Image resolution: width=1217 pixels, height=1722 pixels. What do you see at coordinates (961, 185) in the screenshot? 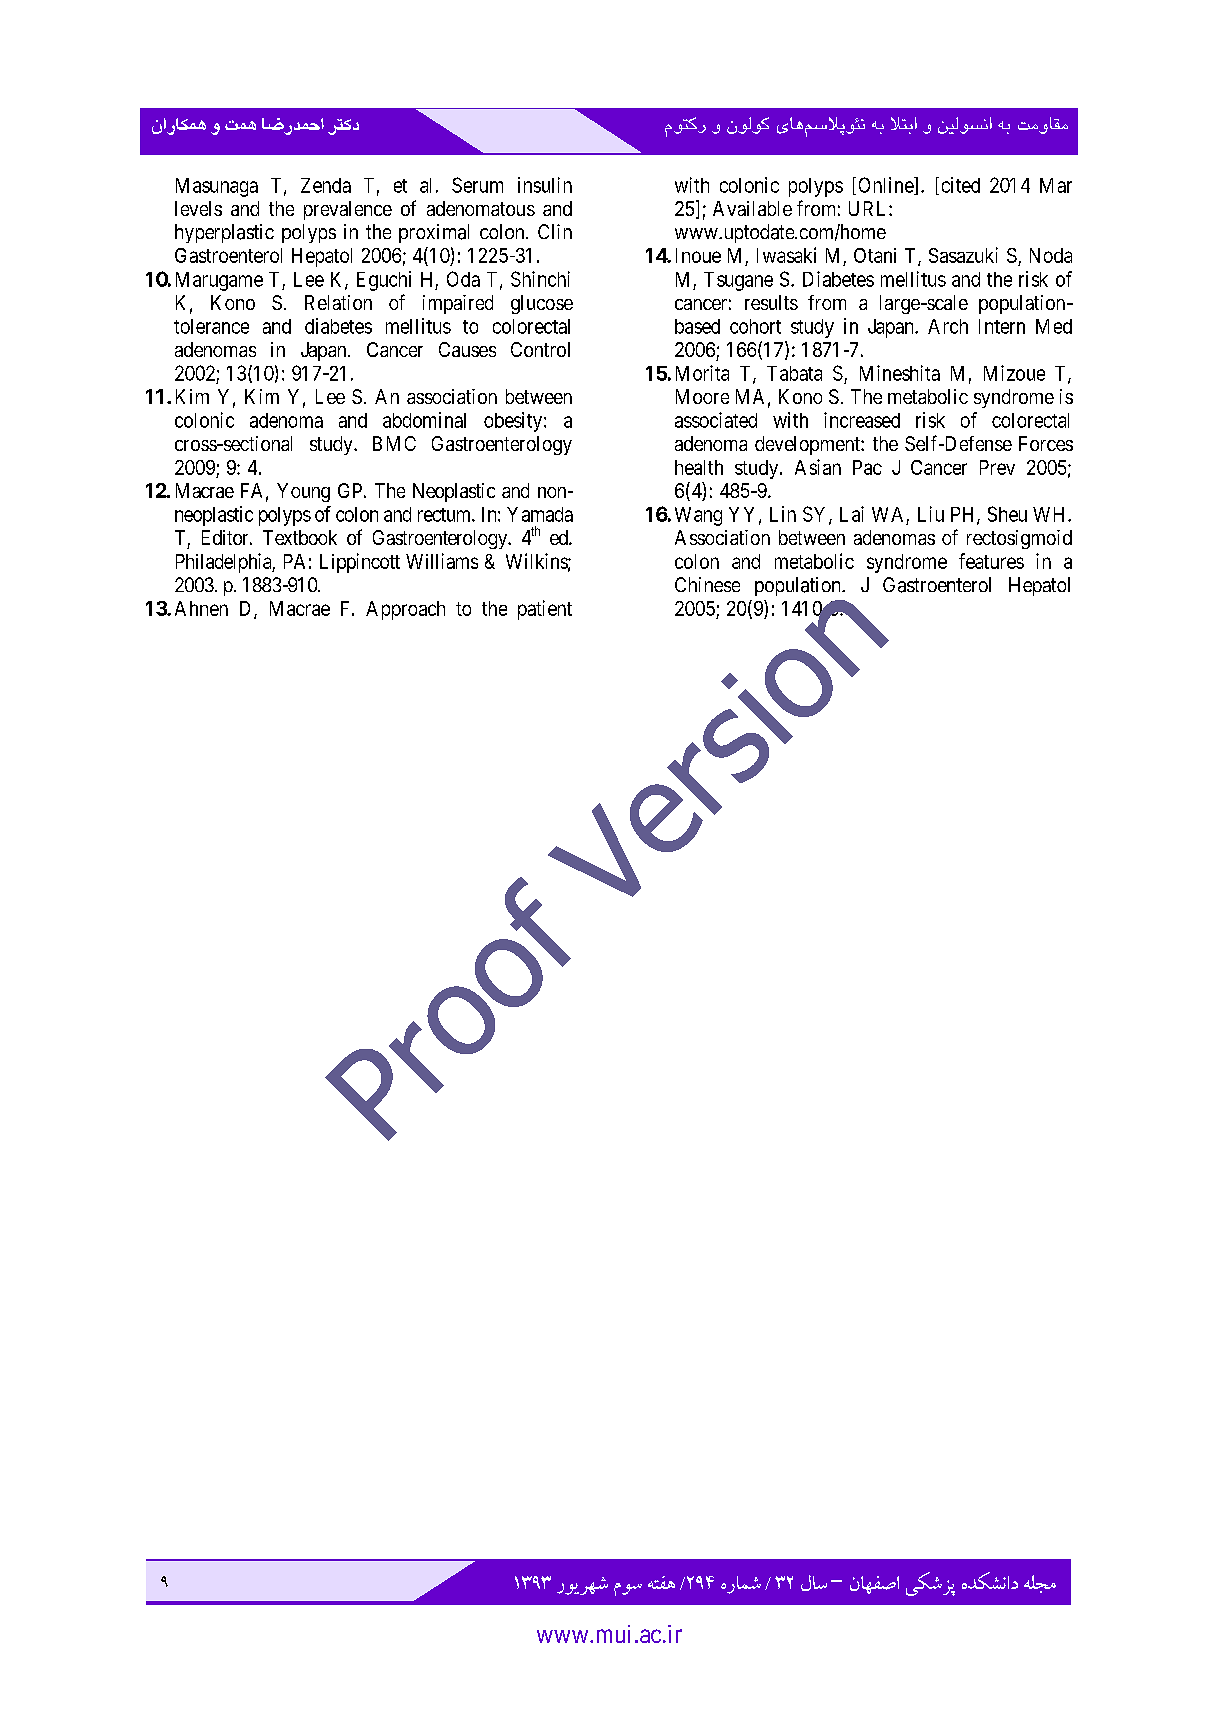
I see `cited` at bounding box center [961, 185].
